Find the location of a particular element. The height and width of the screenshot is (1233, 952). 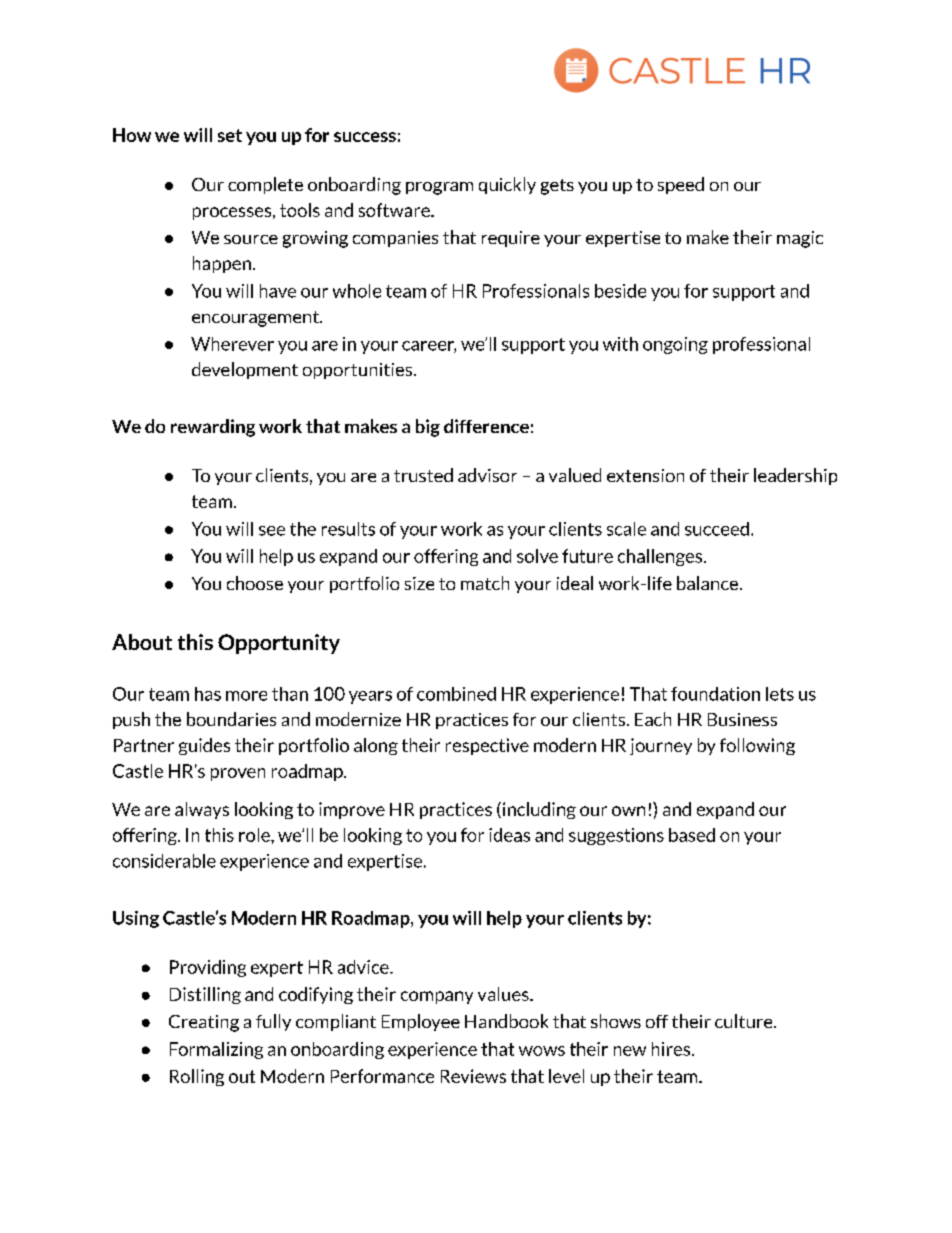

program is located at coordinates (439, 188).
